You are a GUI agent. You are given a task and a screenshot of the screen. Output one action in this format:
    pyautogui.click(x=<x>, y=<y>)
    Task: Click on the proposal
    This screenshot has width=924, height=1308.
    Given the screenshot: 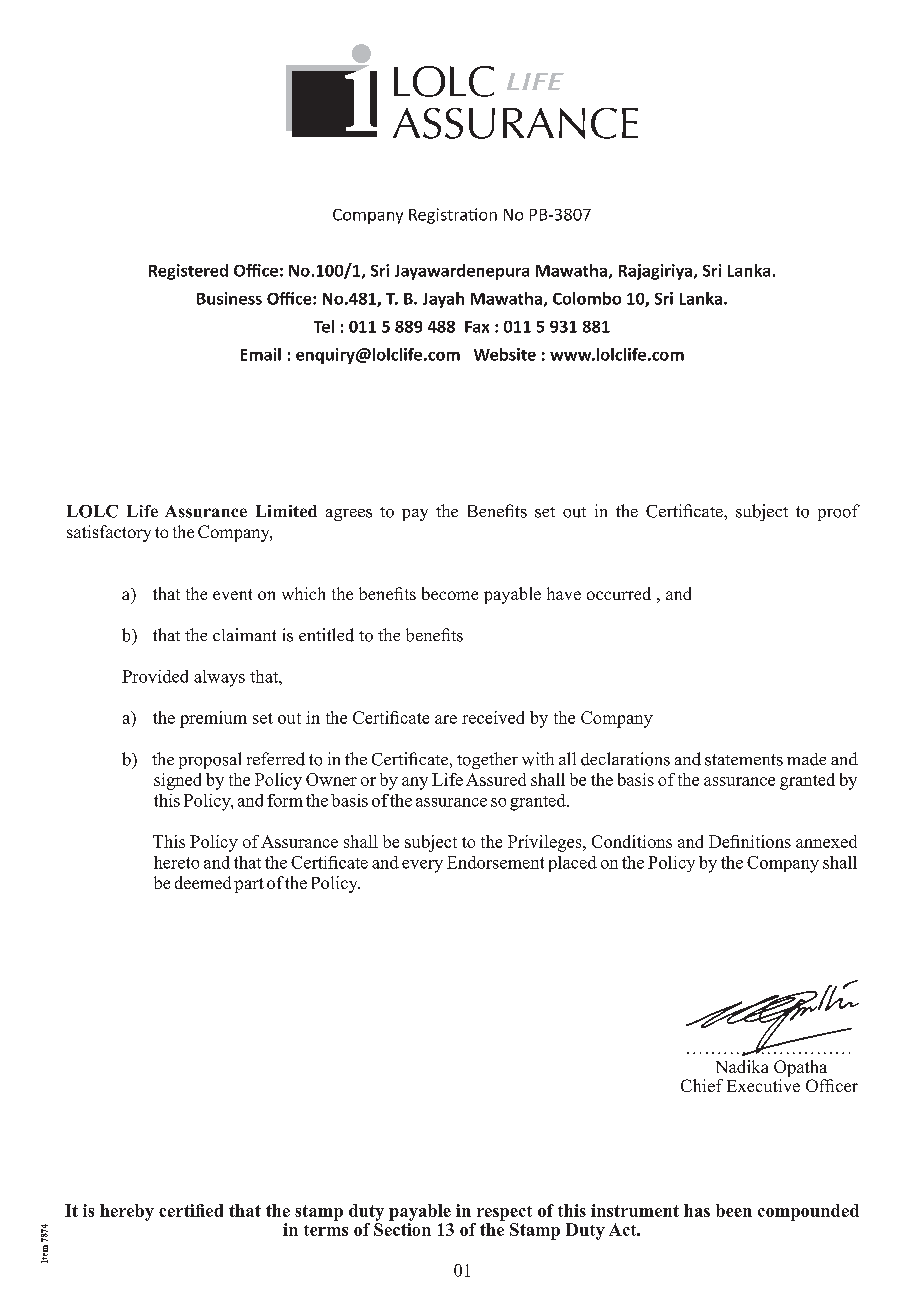 What is the action you would take?
    pyautogui.click(x=210, y=760)
